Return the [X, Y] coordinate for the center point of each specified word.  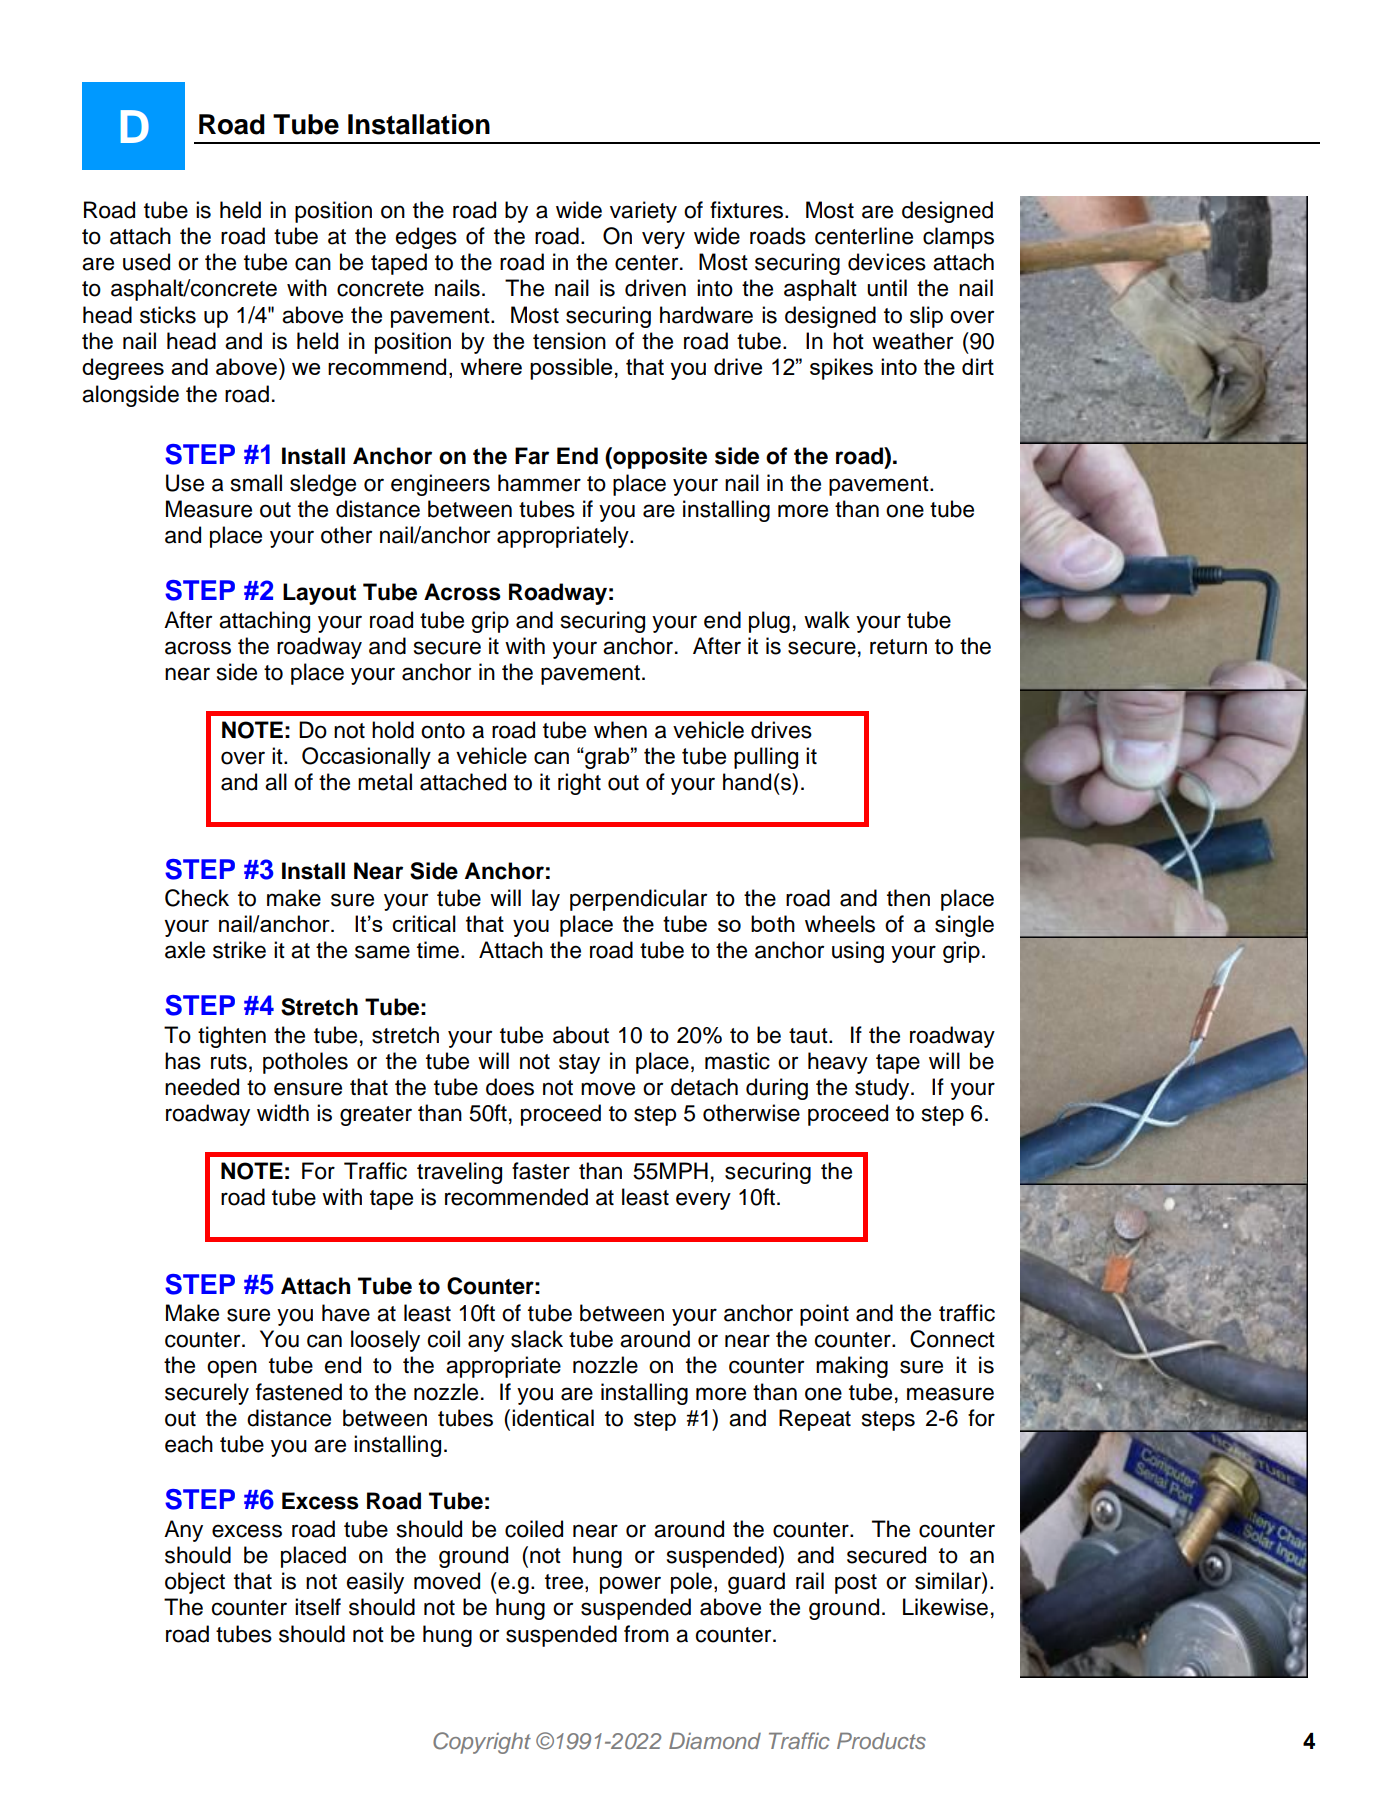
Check [197, 898]
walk [827, 620]
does [510, 1087]
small [256, 483]
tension [569, 341]
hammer [539, 483]
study [883, 1089]
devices [887, 262]
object [195, 1583]
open [232, 1369]
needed [202, 1087]
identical [553, 1418]
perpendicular [638, 900]
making [852, 1367]
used [146, 262]
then [908, 898]
